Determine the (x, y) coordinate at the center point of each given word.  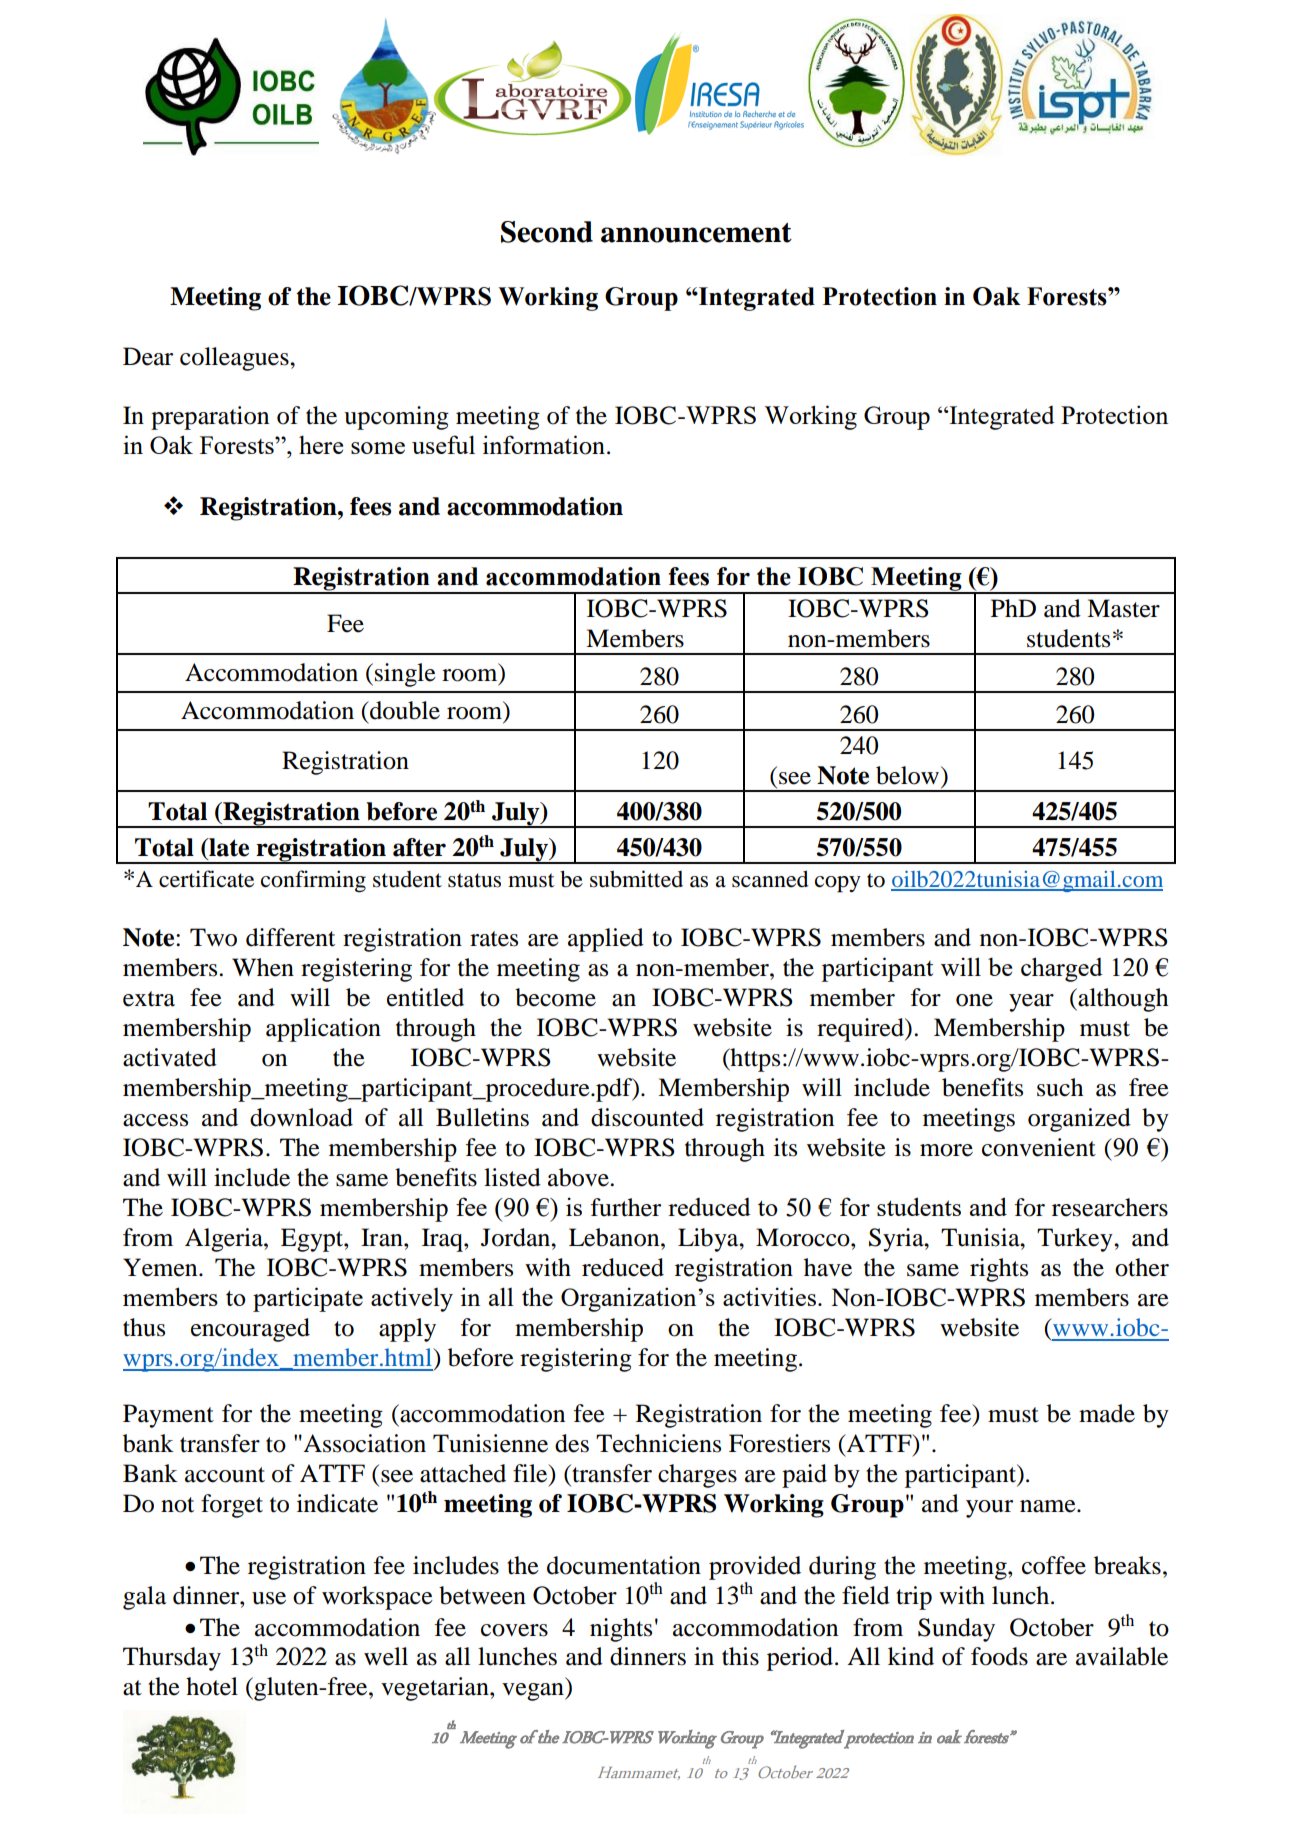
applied (606, 940)
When (263, 967)
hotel (212, 1686)
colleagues (235, 359)
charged (1062, 969)
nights (621, 1630)
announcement (696, 233)
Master (1123, 608)
